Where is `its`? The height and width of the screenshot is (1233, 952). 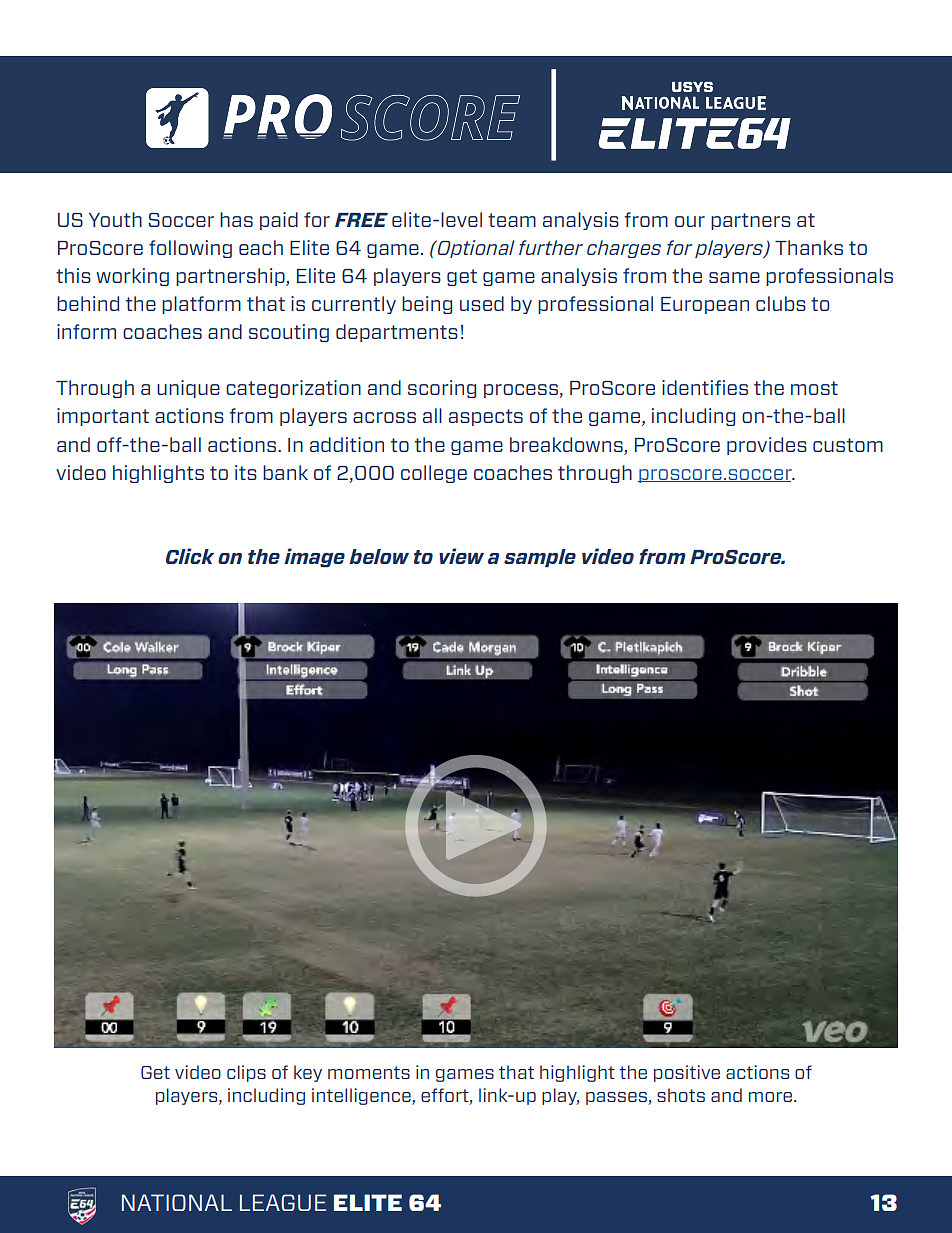
its is located at coordinates (246, 472).
